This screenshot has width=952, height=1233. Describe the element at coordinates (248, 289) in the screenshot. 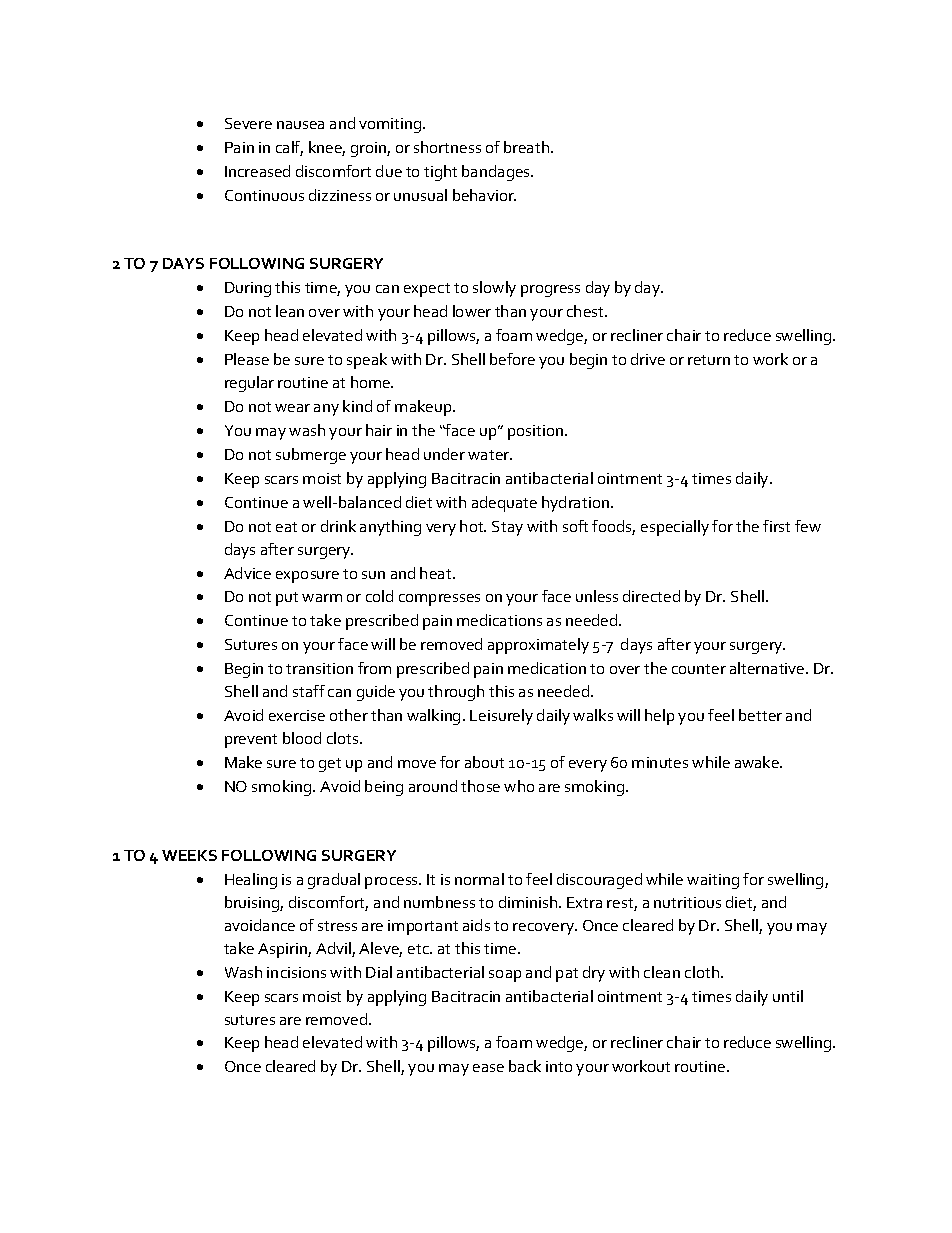

I see `During` at that location.
